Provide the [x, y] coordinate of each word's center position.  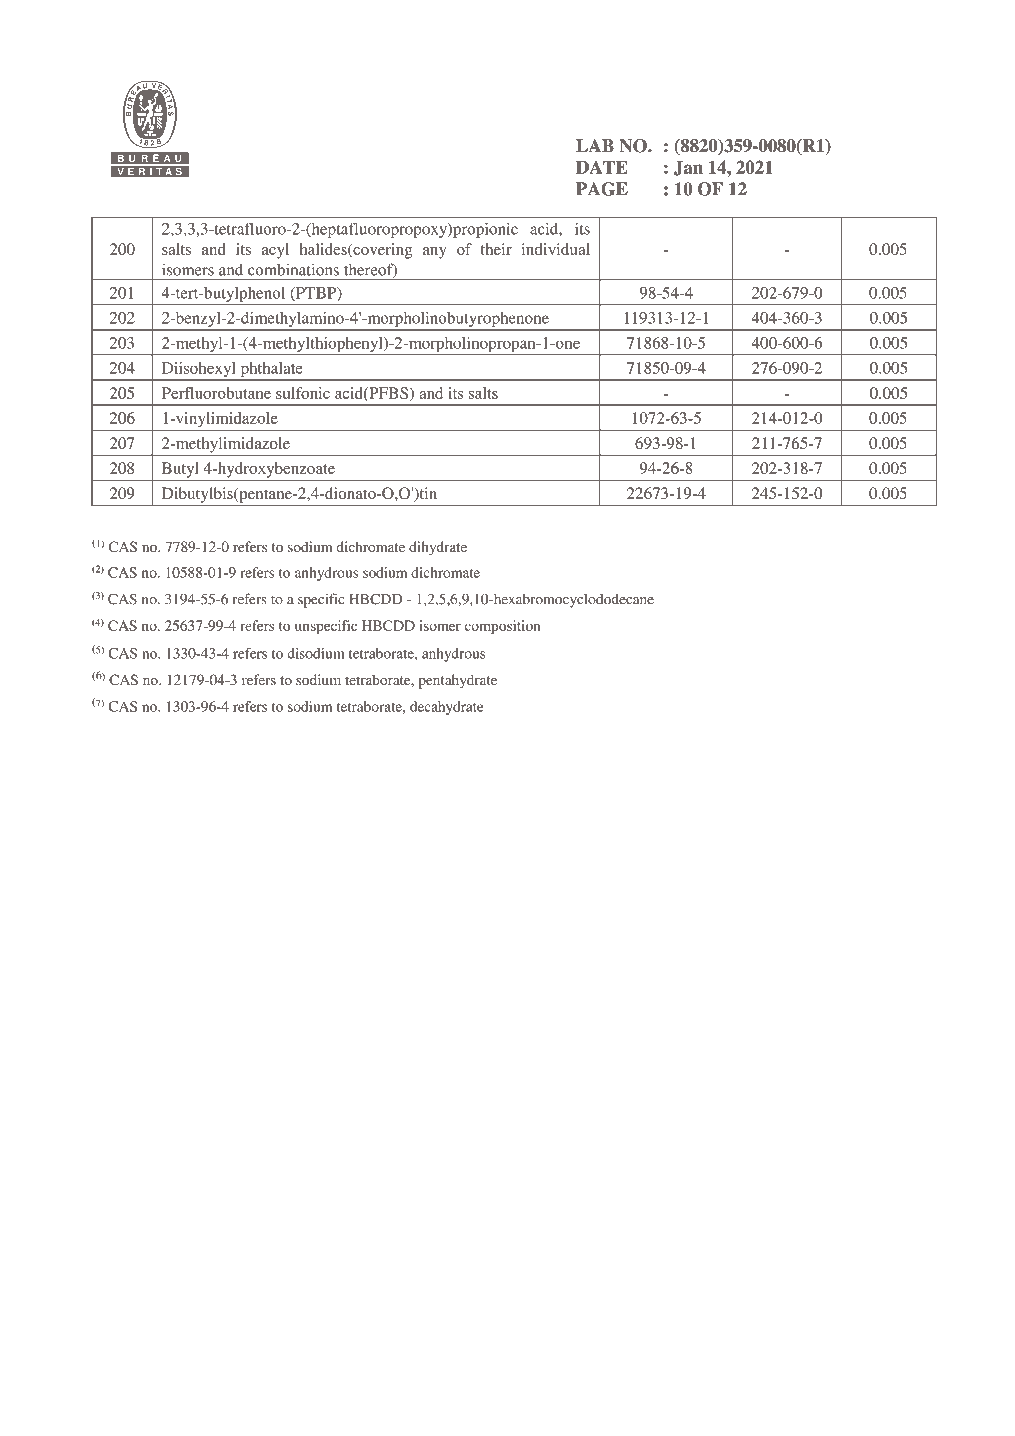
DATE [602, 167]
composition [502, 627]
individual [556, 249]
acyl [275, 251]
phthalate [271, 371]
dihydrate [438, 548]
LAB [595, 145]
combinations [293, 269]
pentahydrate [457, 681]
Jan [688, 168]
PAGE [602, 189]
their [496, 249]
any [435, 253]
